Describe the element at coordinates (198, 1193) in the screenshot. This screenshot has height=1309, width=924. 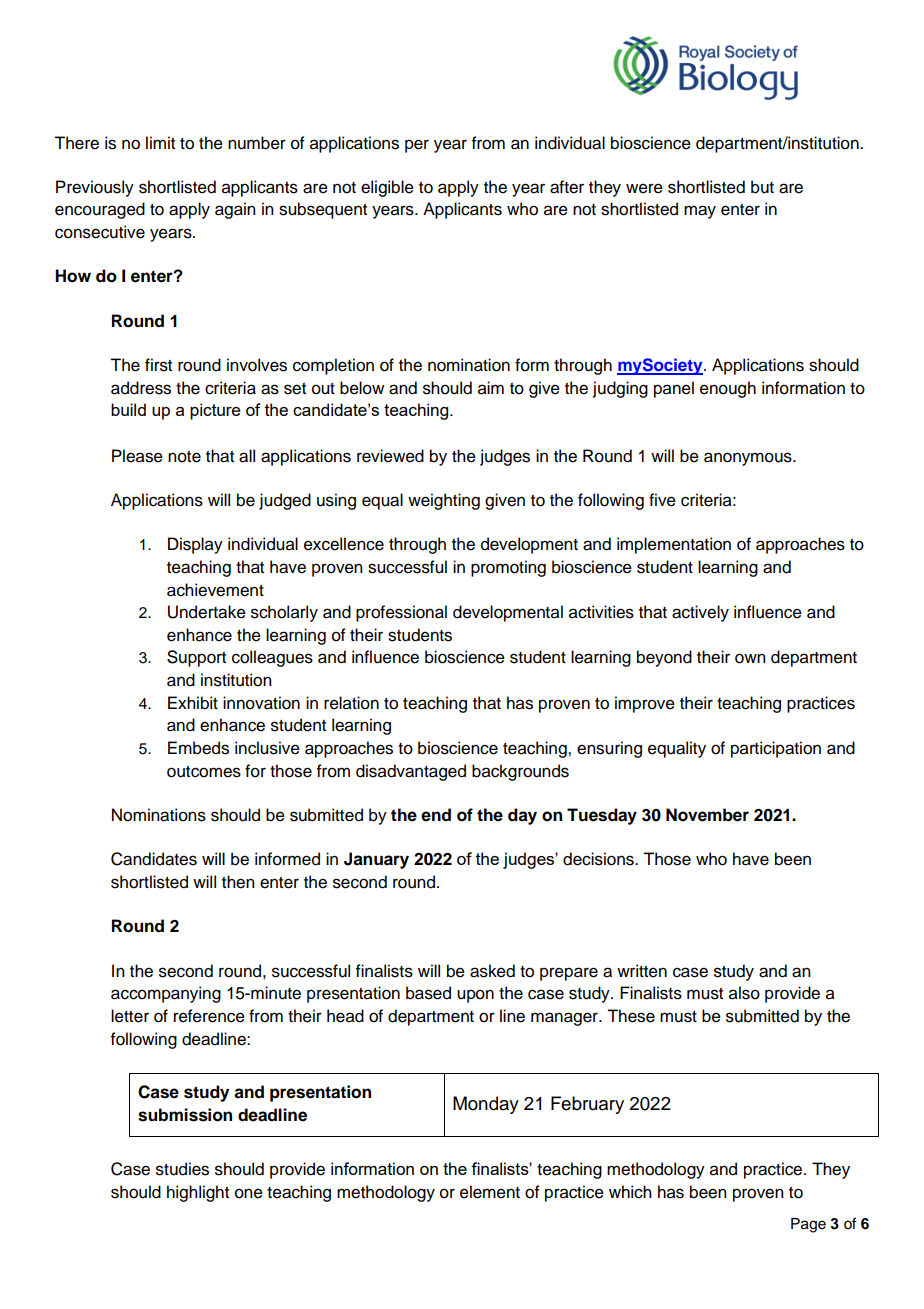
I see `highlight` at that location.
